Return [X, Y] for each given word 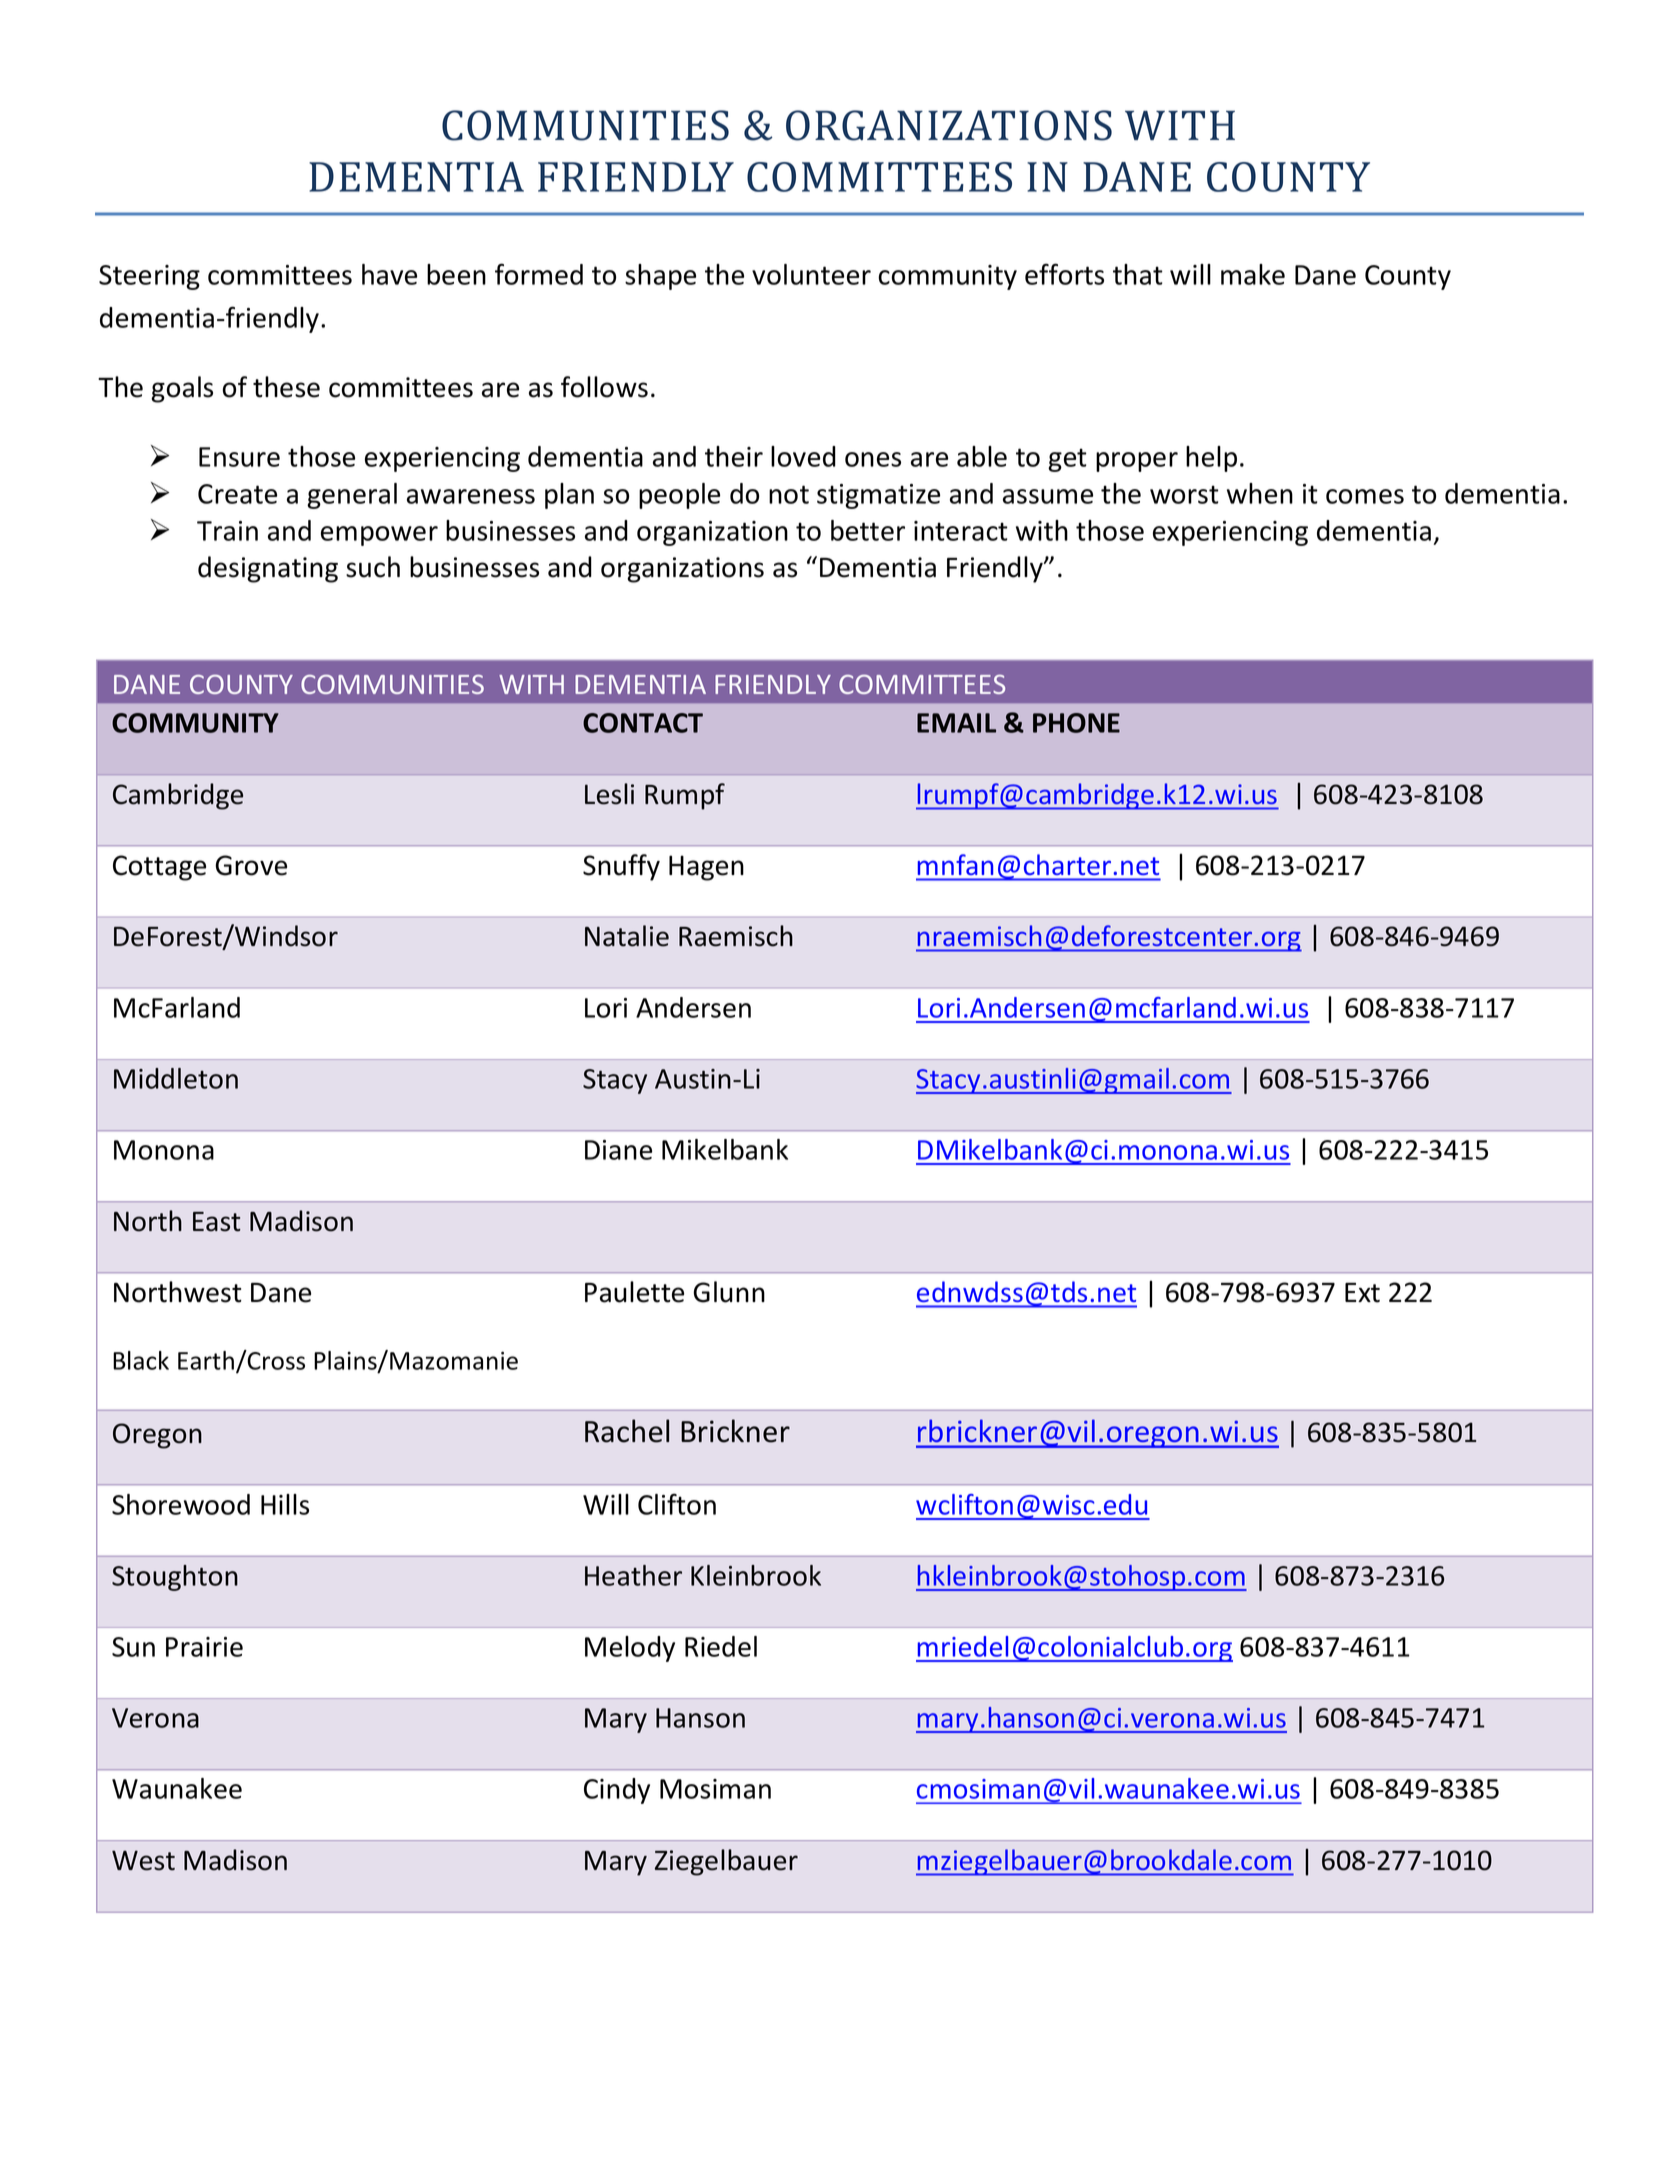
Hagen [706, 868]
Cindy [617, 1791]
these [286, 387]
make [1253, 274]
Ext [1362, 1293]
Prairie [204, 1647]
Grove [251, 865]
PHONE [1076, 723]
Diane [618, 1150]
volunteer [811, 274]
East [216, 1222]
